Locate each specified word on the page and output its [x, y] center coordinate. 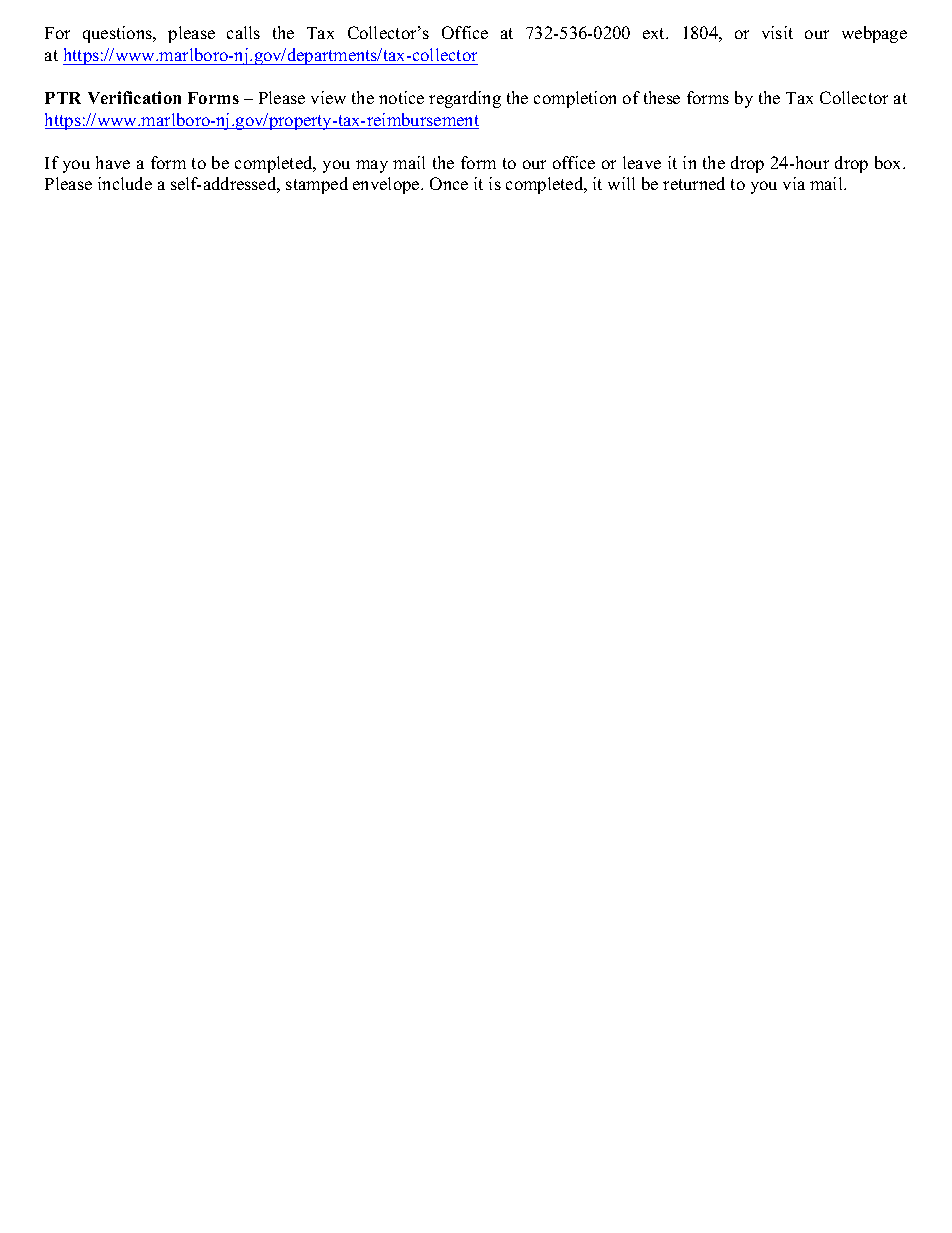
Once [449, 183]
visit [777, 32]
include [125, 183]
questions [119, 34]
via [794, 183]
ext [655, 33]
